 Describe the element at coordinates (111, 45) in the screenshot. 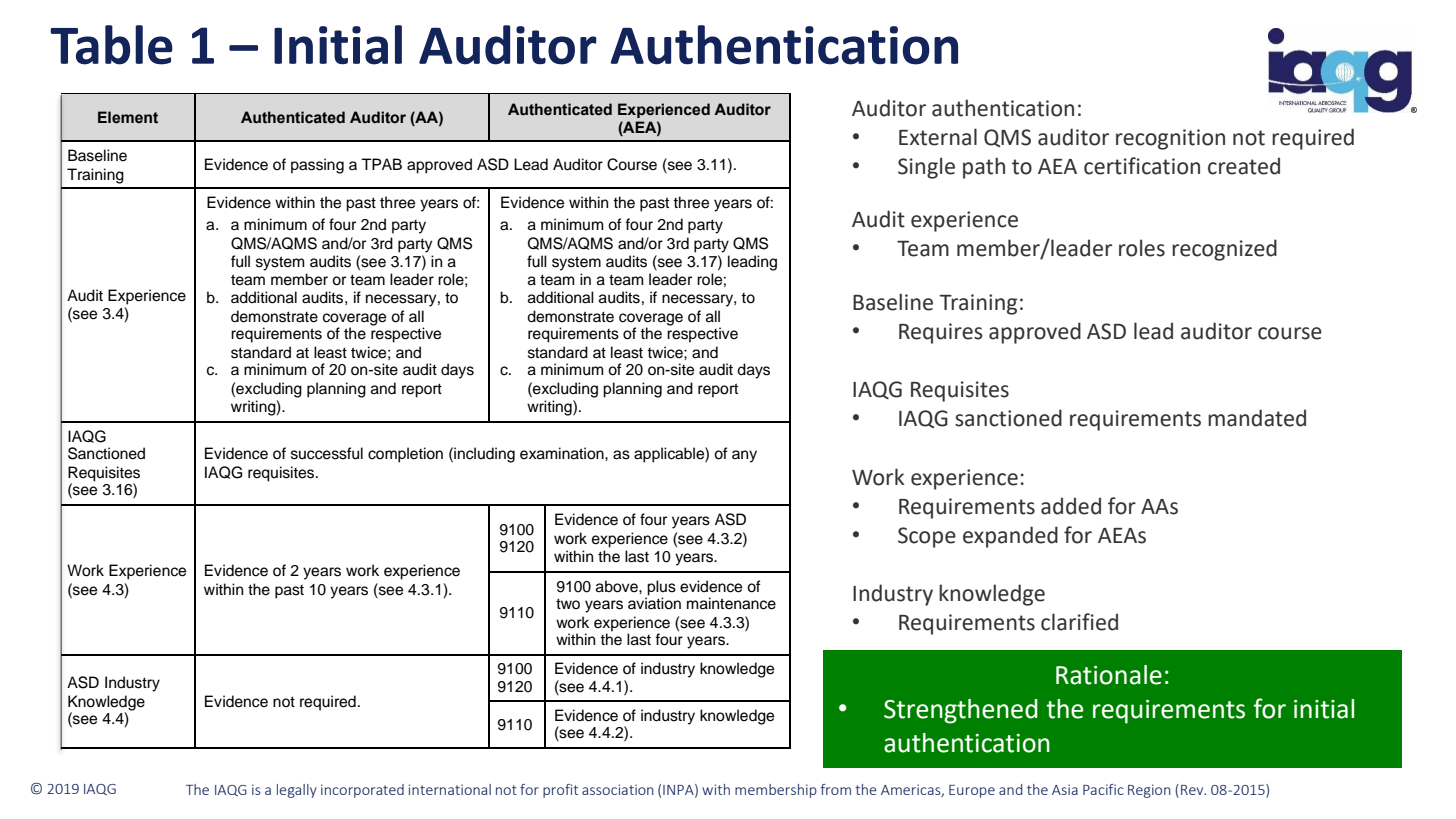

I see `Table` at that location.
